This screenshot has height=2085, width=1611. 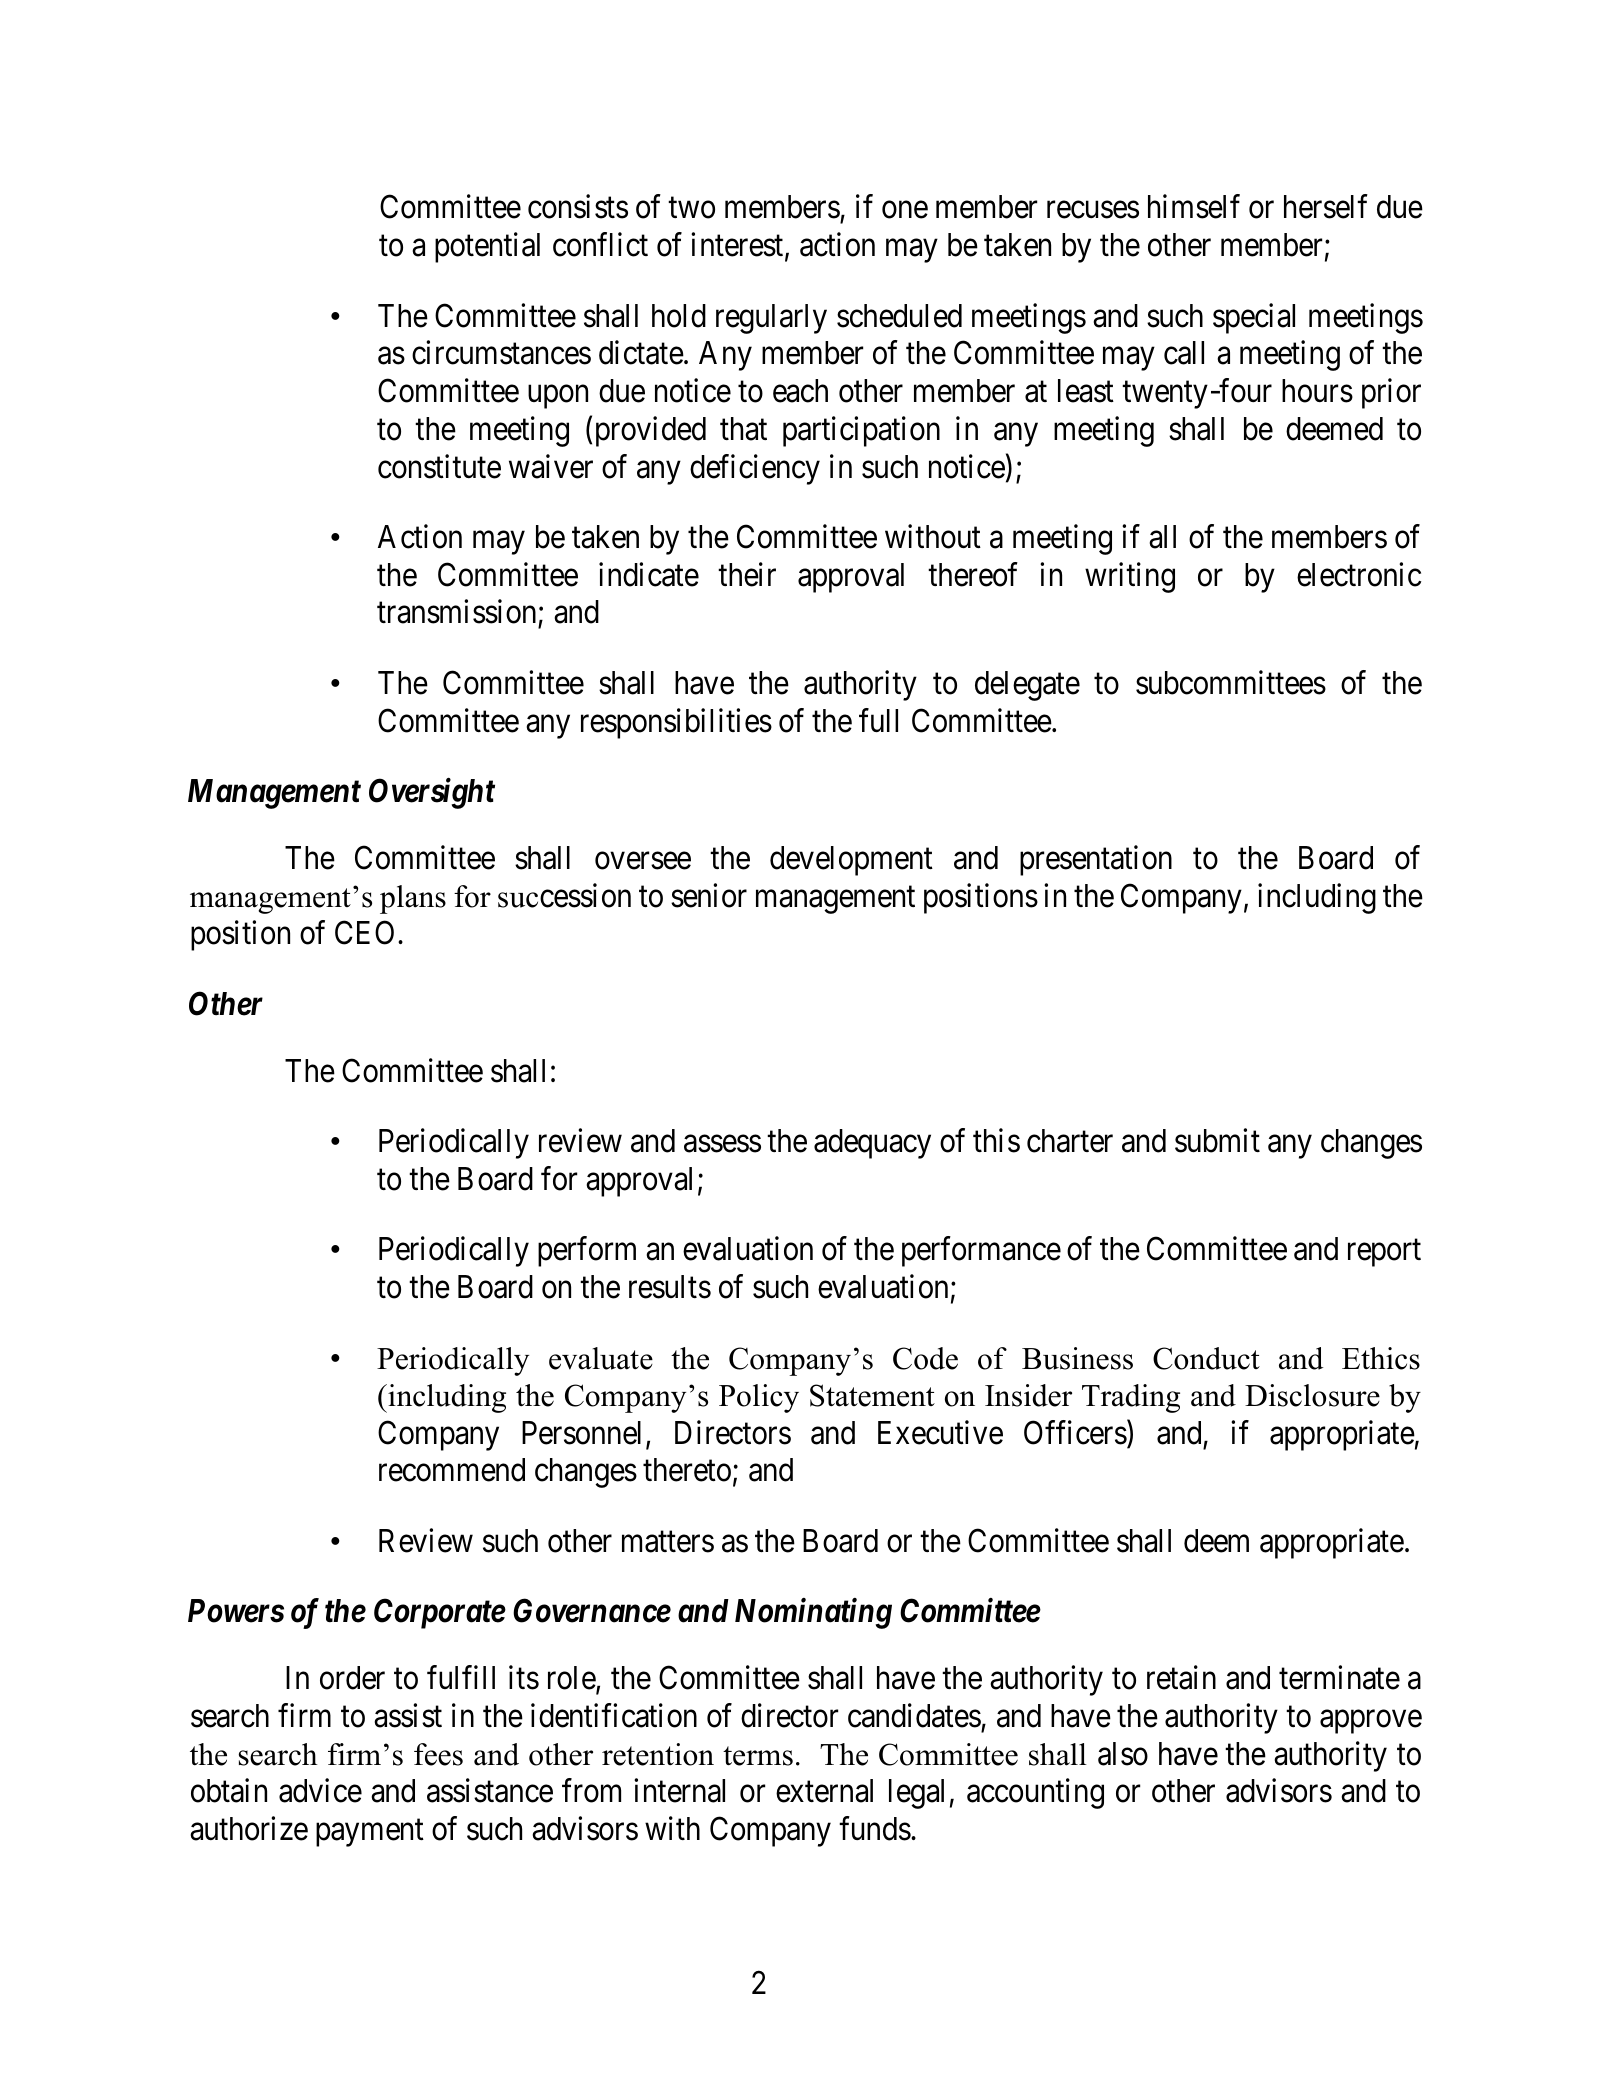 What do you see at coordinates (824, 1791) in the screenshot?
I see `external` at bounding box center [824, 1791].
